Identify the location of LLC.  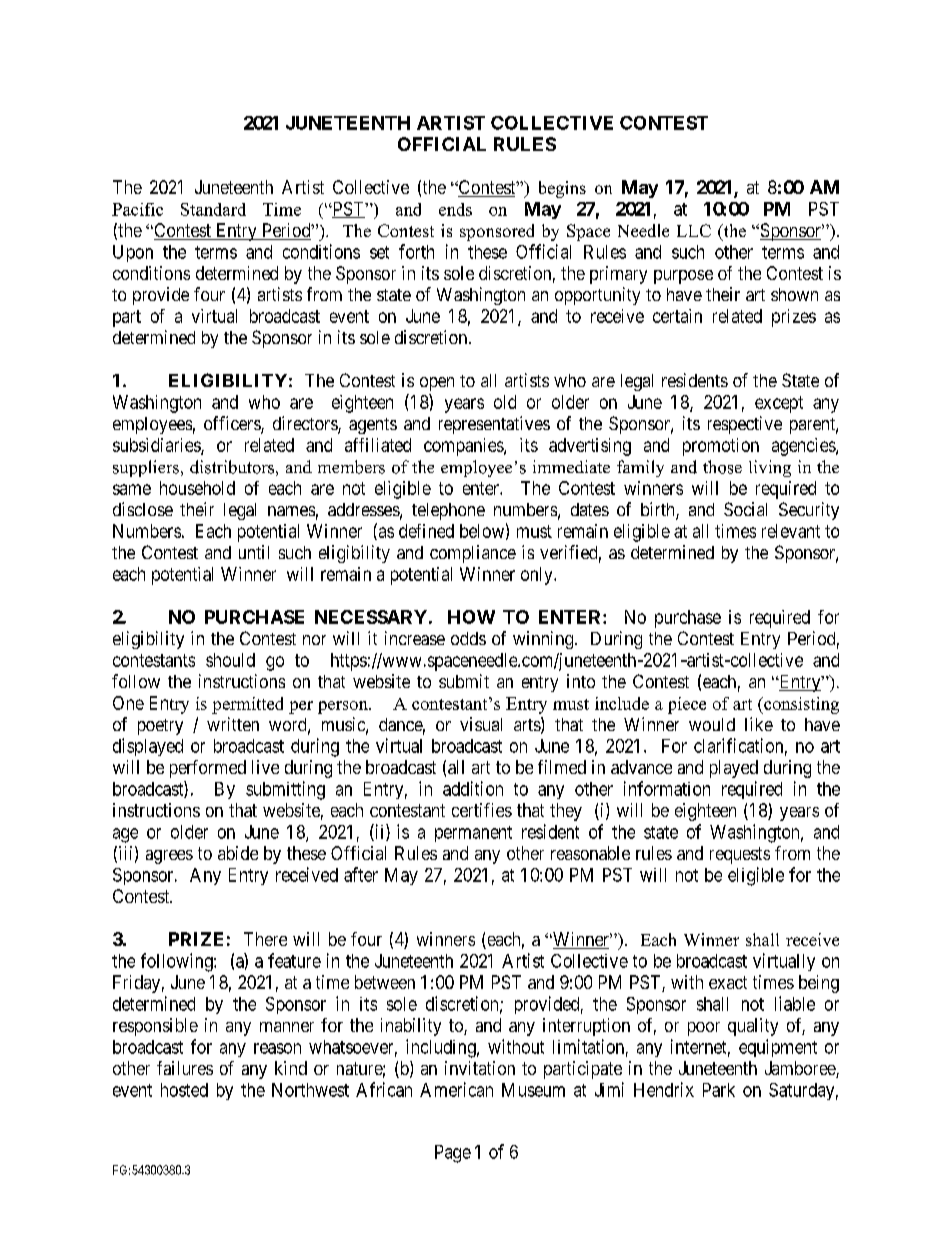
(694, 230).
